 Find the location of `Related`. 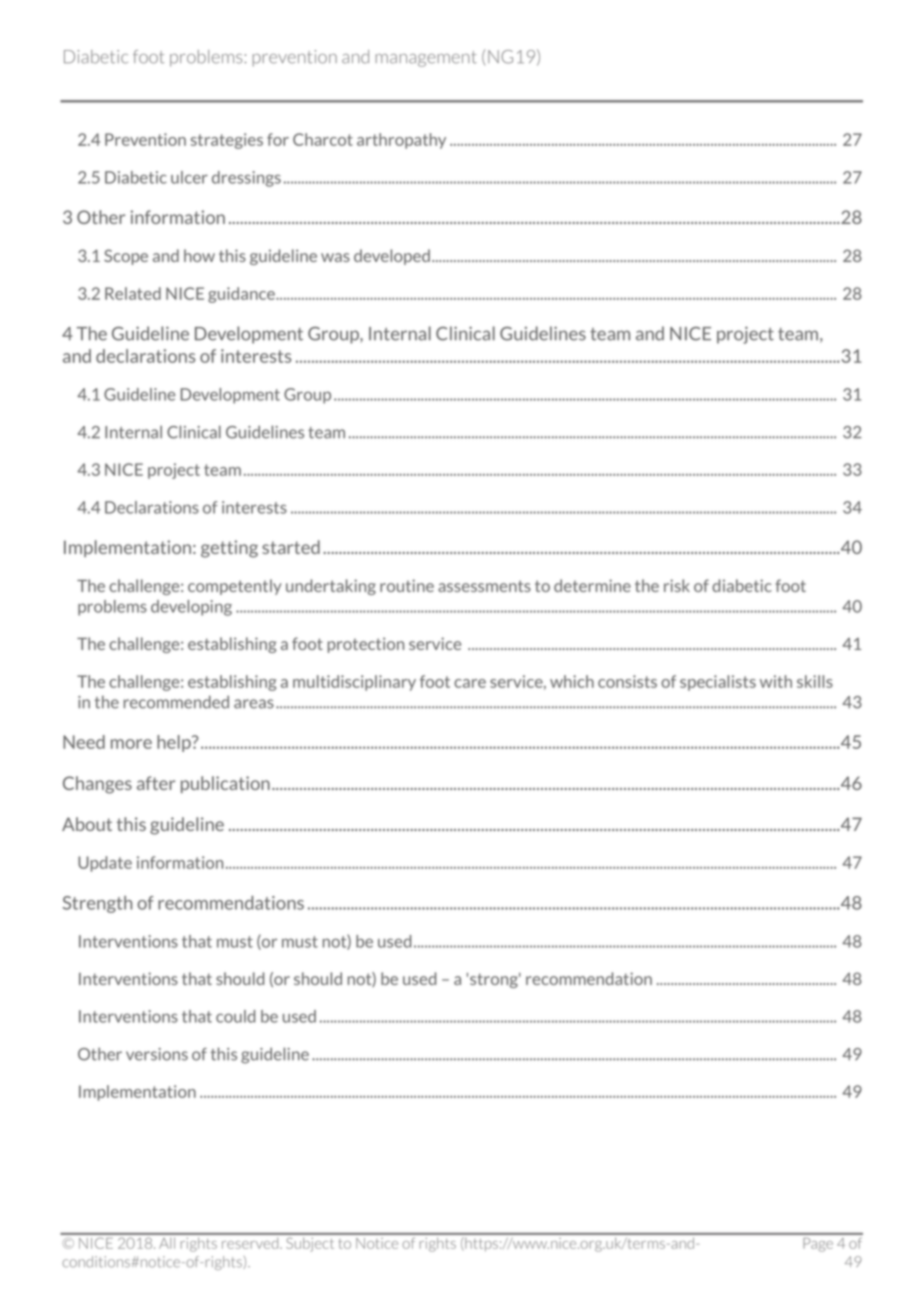

Related is located at coordinates (133, 293).
